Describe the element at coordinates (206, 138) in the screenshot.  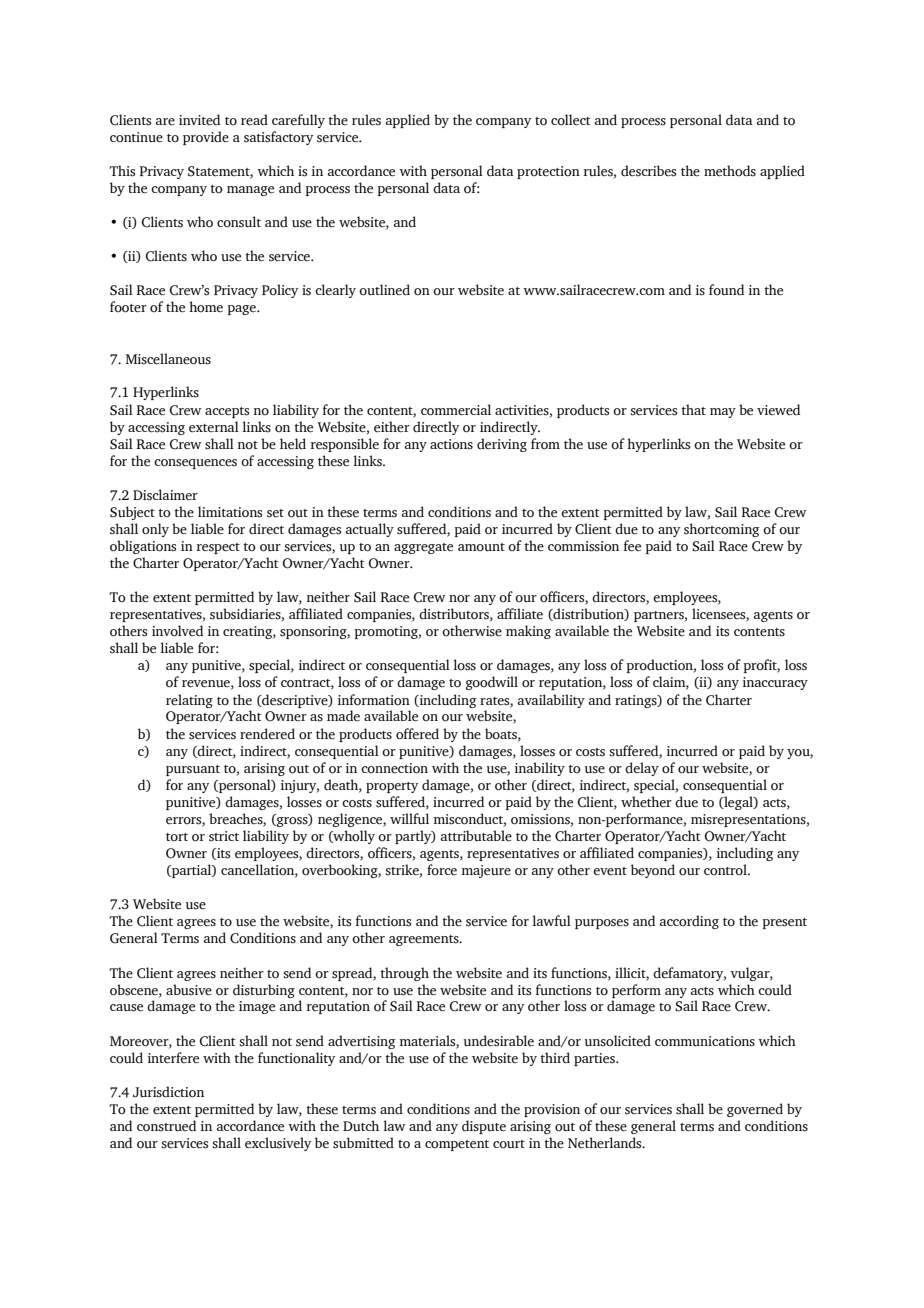
I see `provide` at that location.
